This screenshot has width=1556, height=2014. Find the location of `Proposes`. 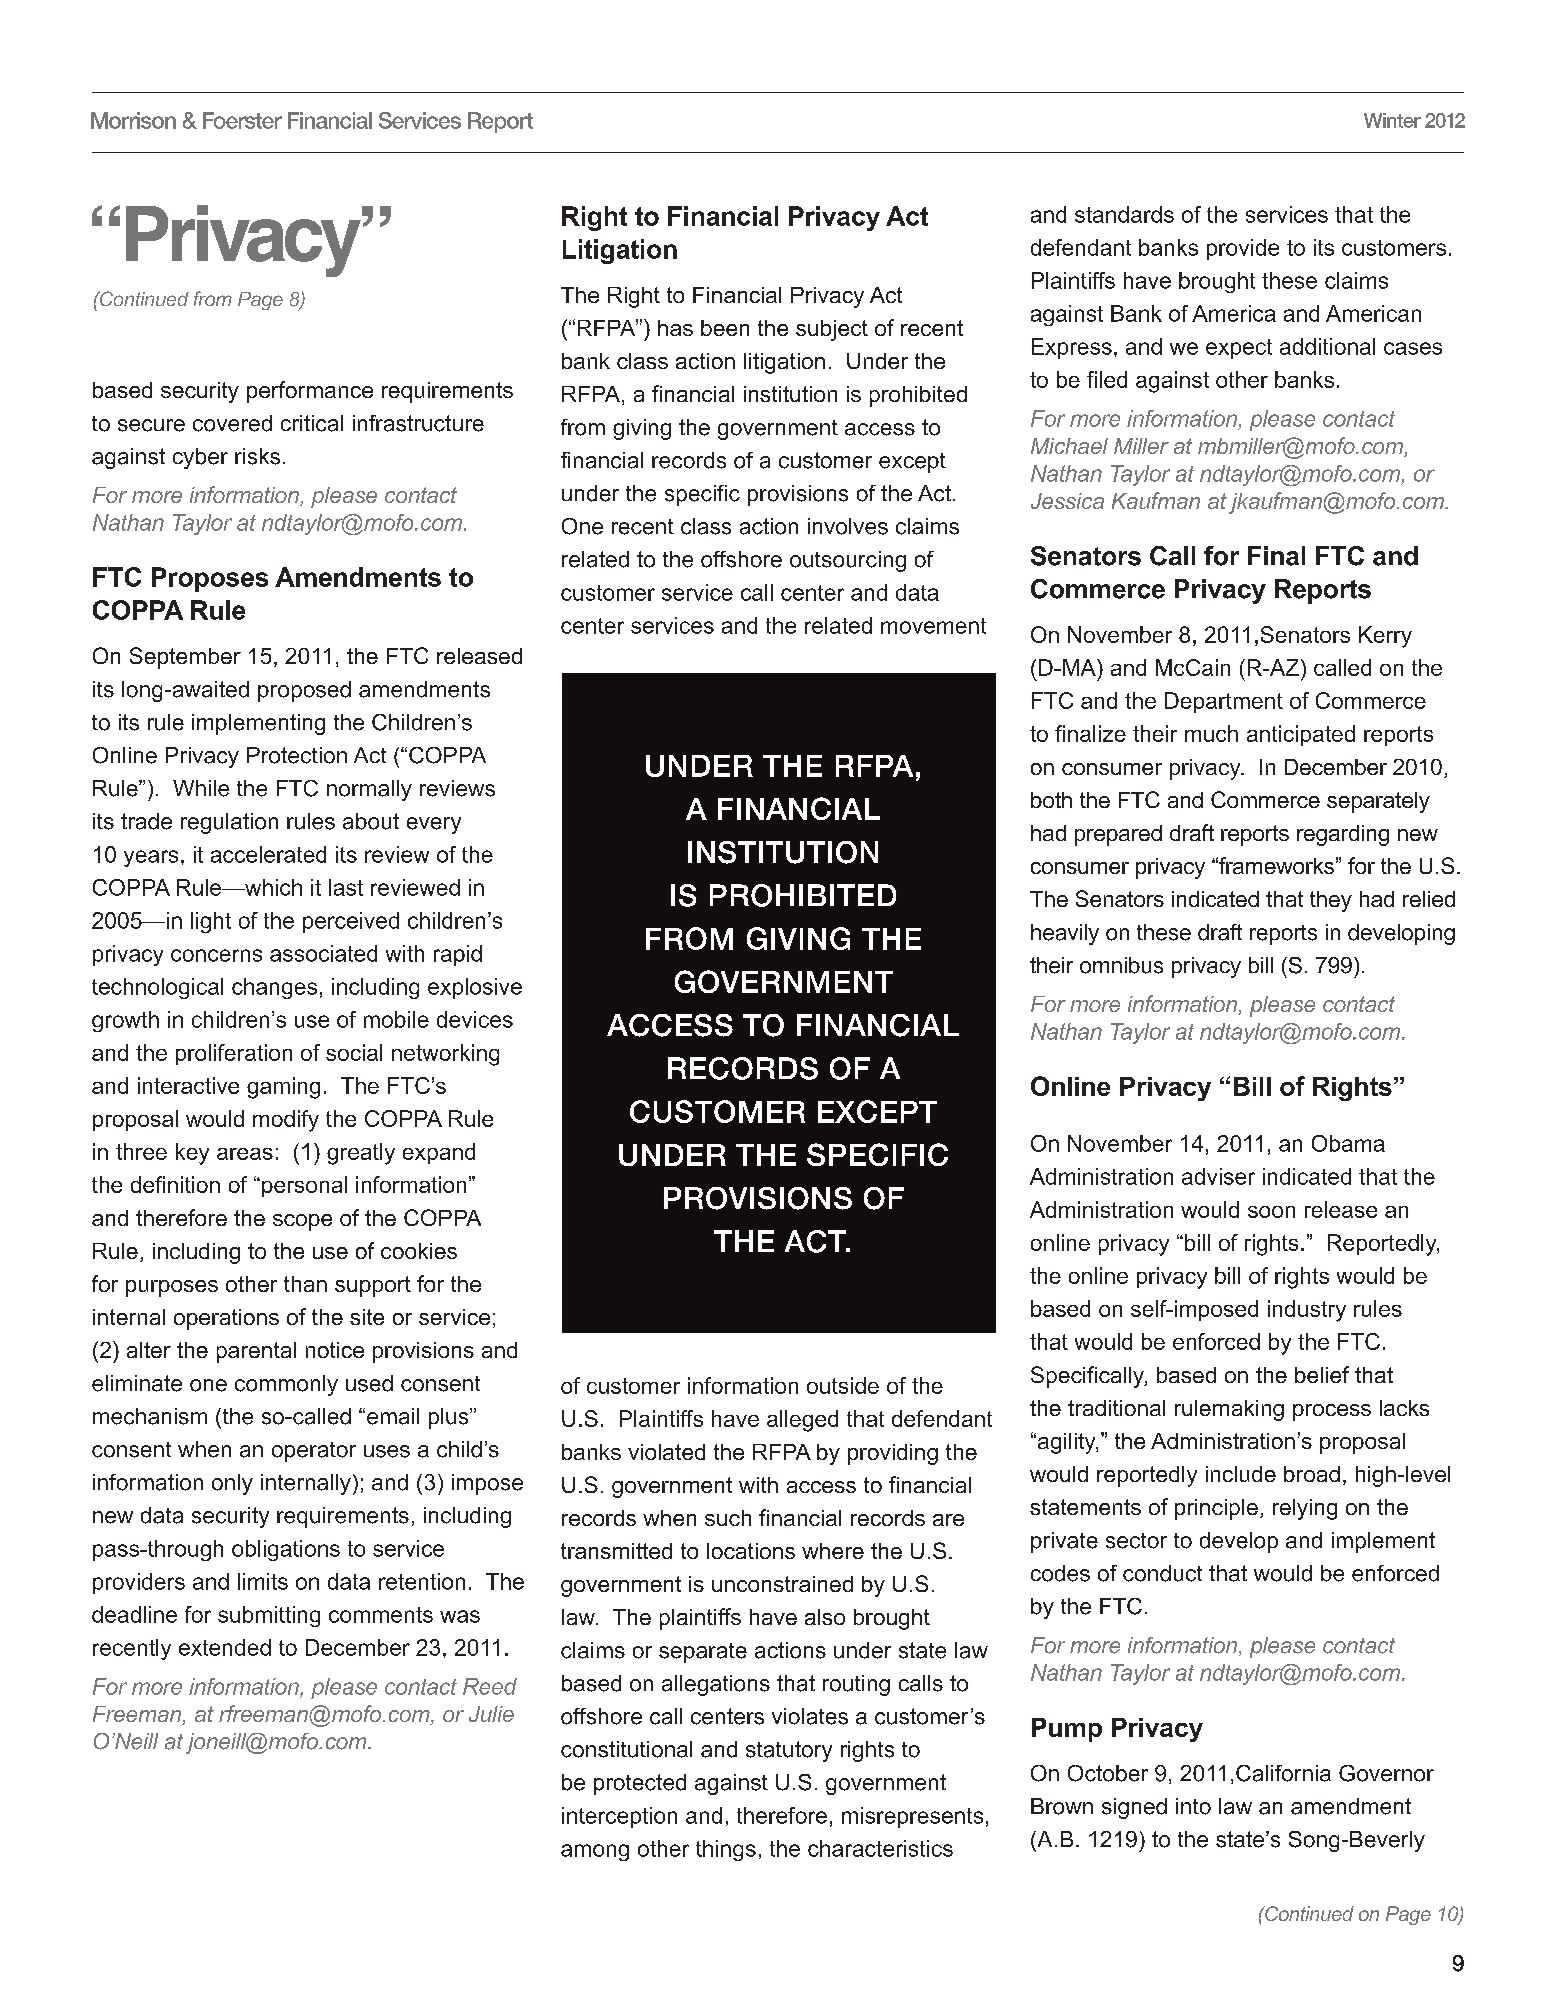

Proposes is located at coordinates (210, 579).
